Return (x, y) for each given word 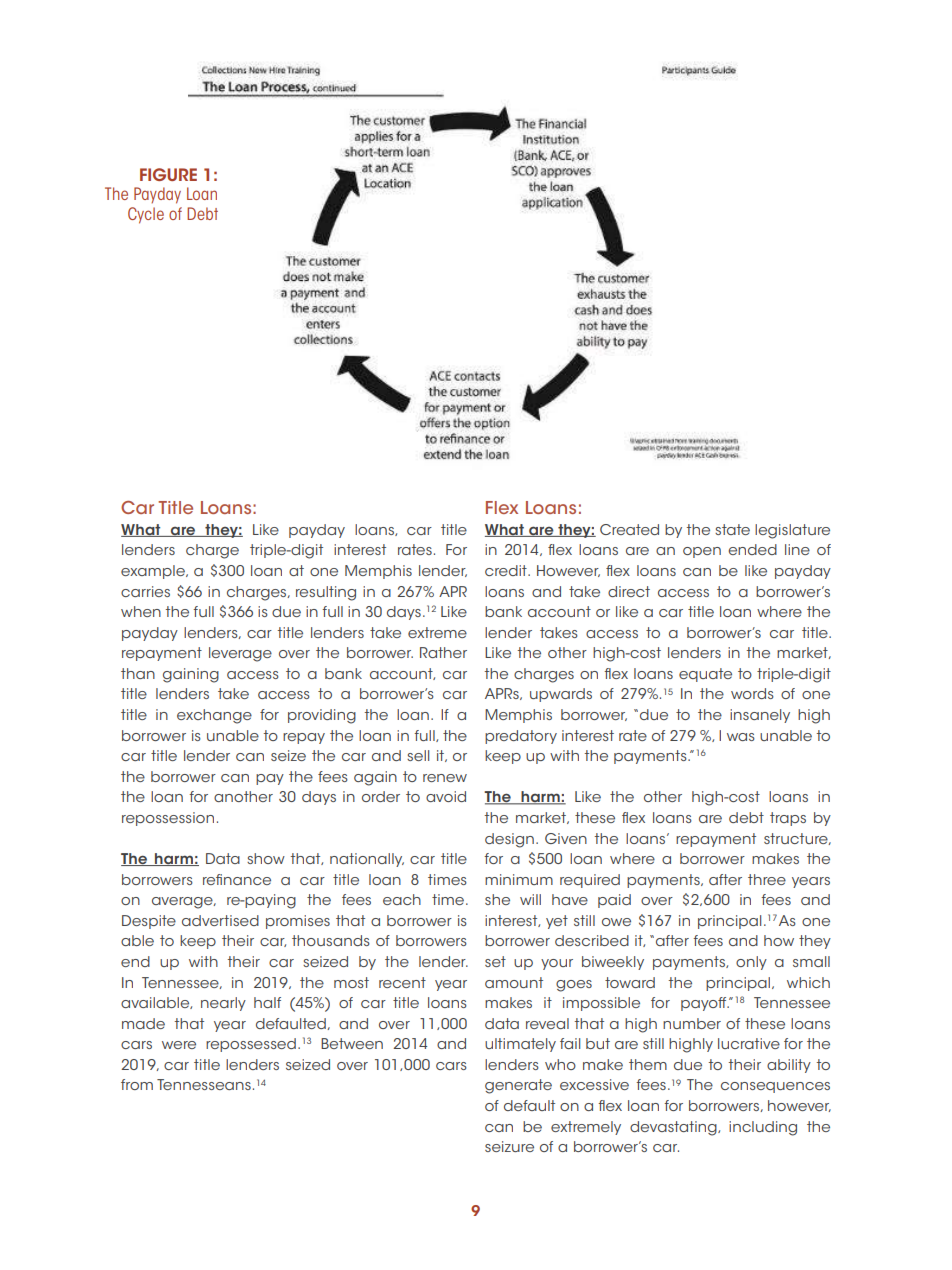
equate (705, 675)
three (767, 879)
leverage (240, 654)
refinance (237, 879)
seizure (509, 1146)
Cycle (146, 215)
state (732, 529)
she (497, 899)
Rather (443, 652)
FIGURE (168, 174)
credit (507, 570)
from (137, 1084)
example (154, 572)
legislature (792, 531)
